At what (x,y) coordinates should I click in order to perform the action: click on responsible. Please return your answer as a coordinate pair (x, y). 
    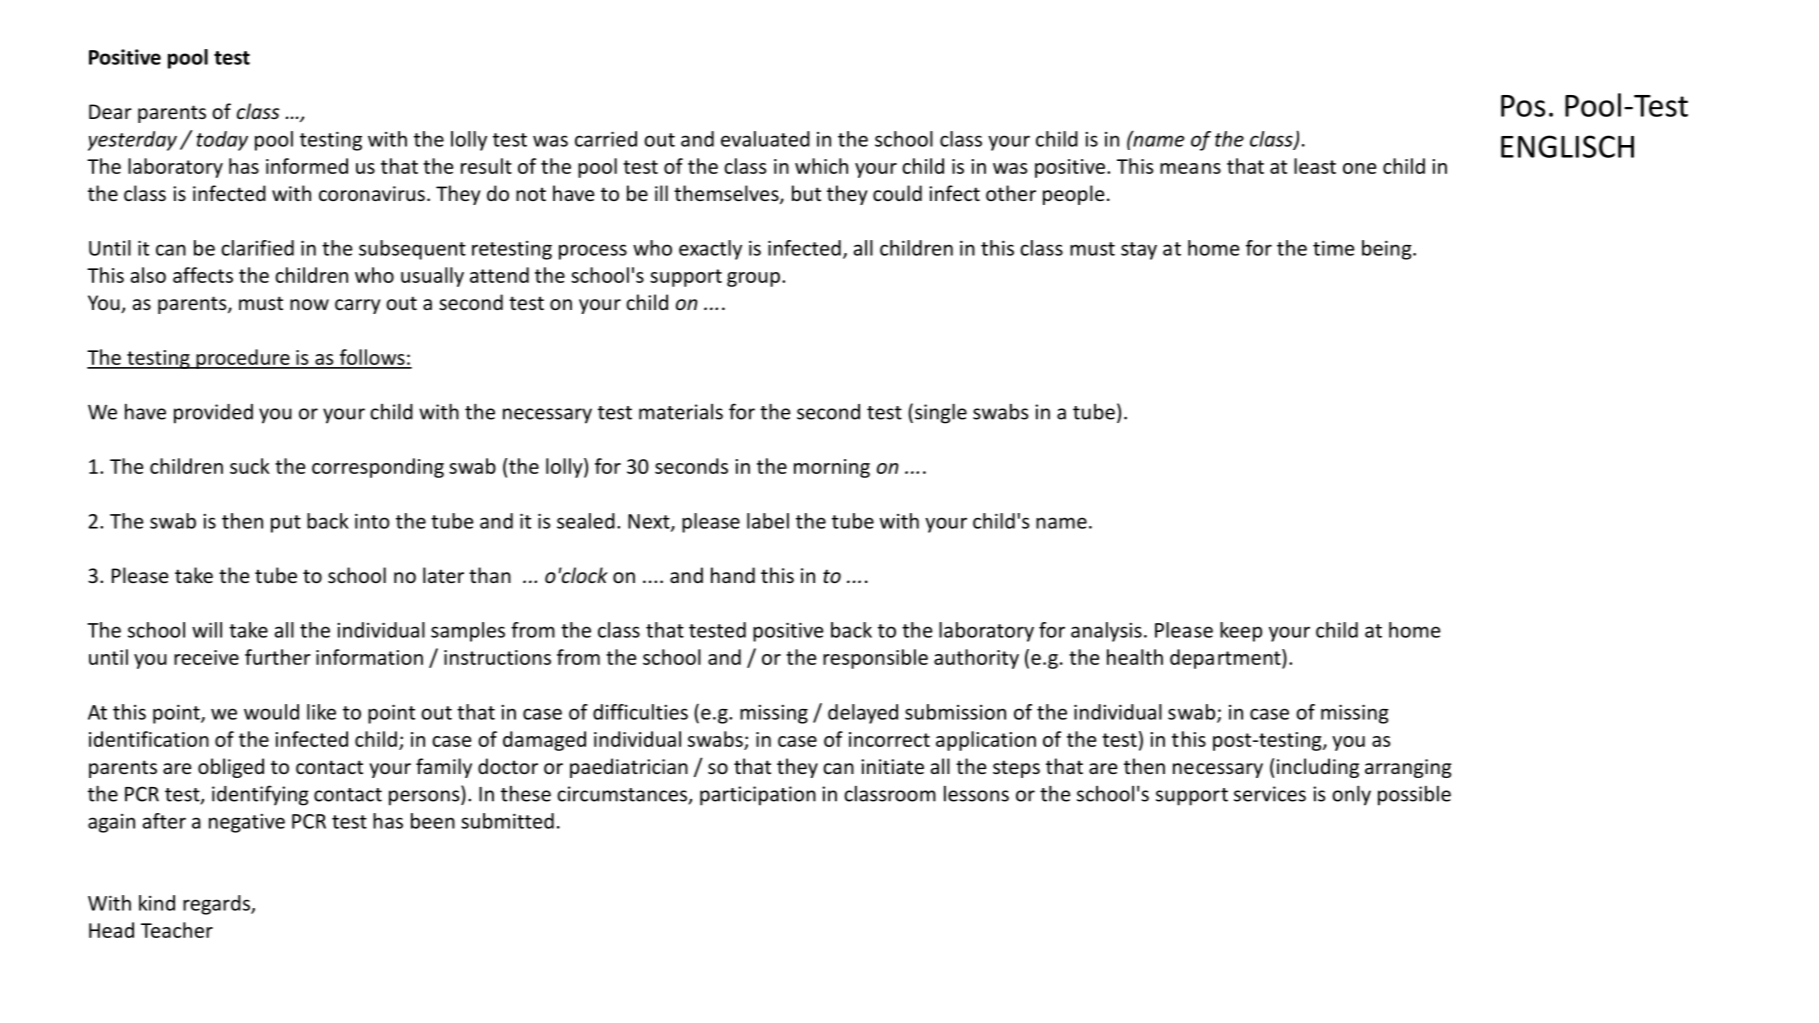
    Looking at the image, I should click on (875, 659).
